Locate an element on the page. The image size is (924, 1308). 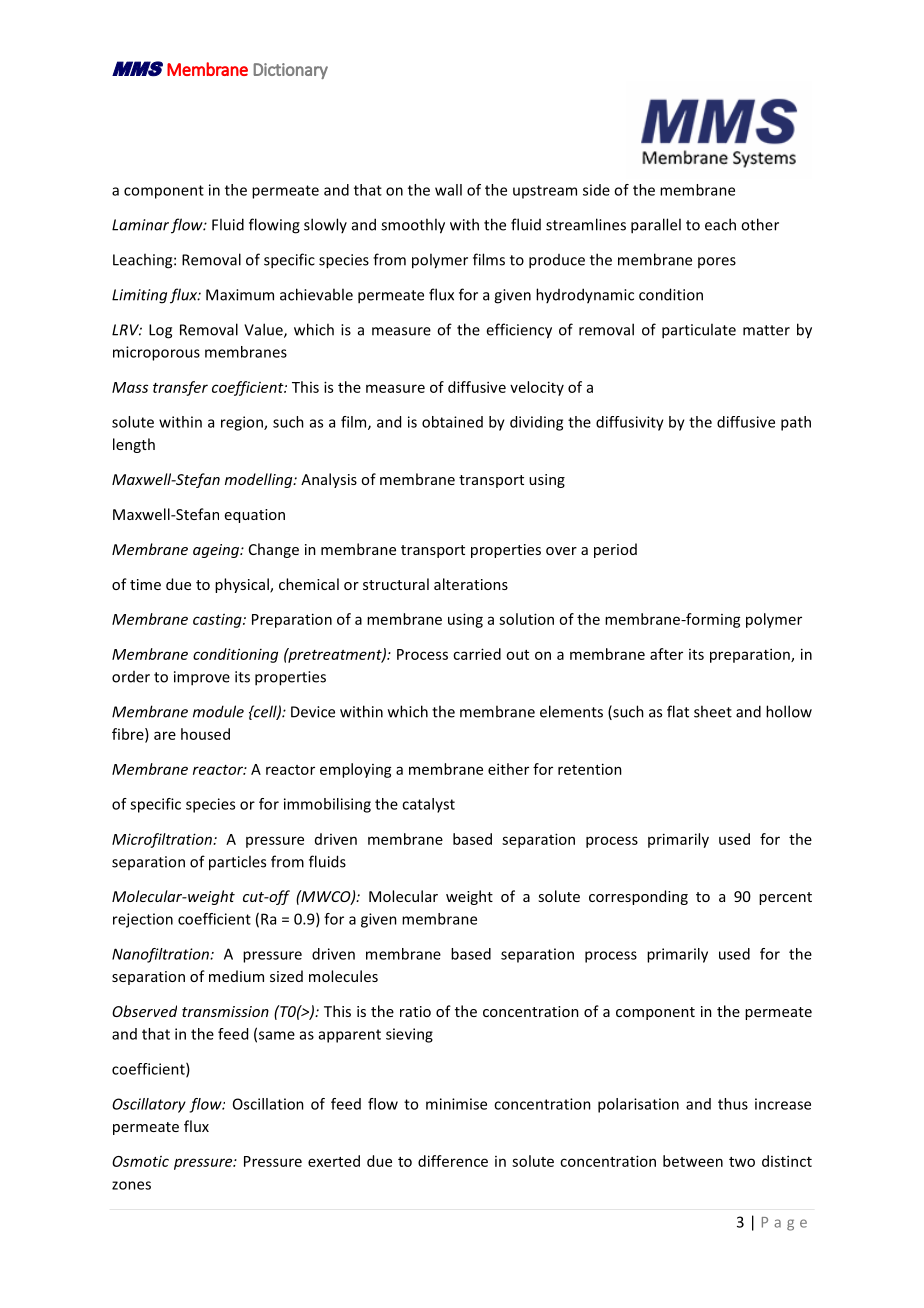
Osmotic is located at coordinates (140, 1161).
